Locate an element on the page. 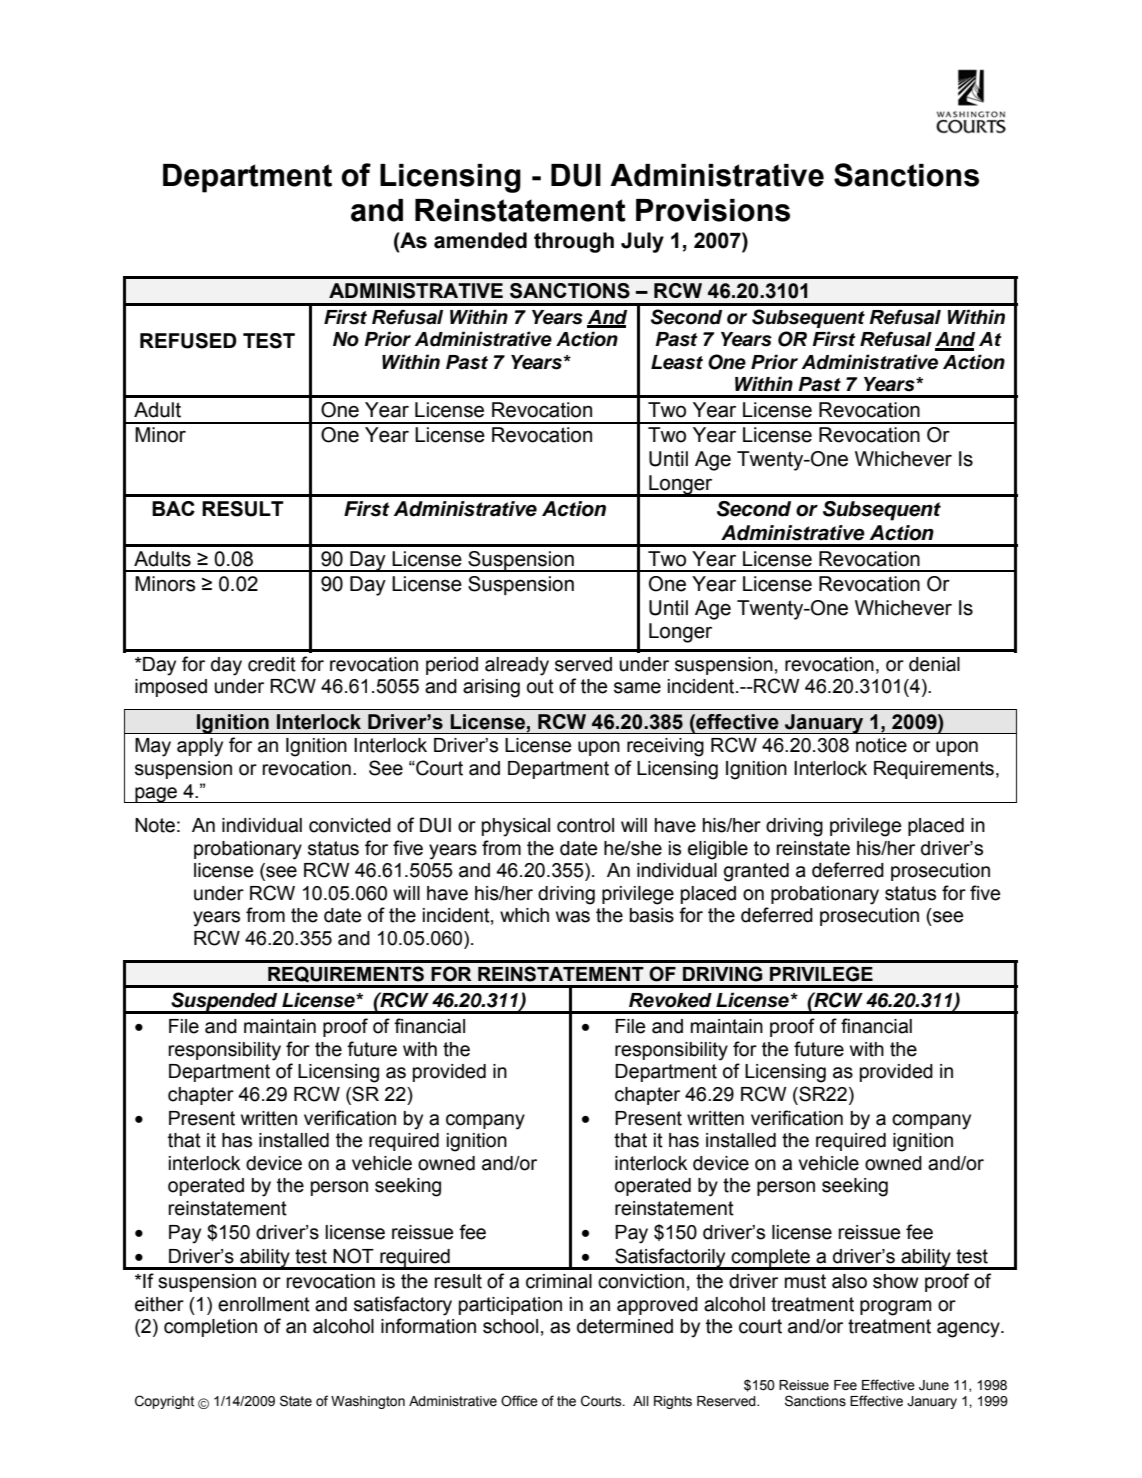  Provisions is located at coordinates (713, 210).
